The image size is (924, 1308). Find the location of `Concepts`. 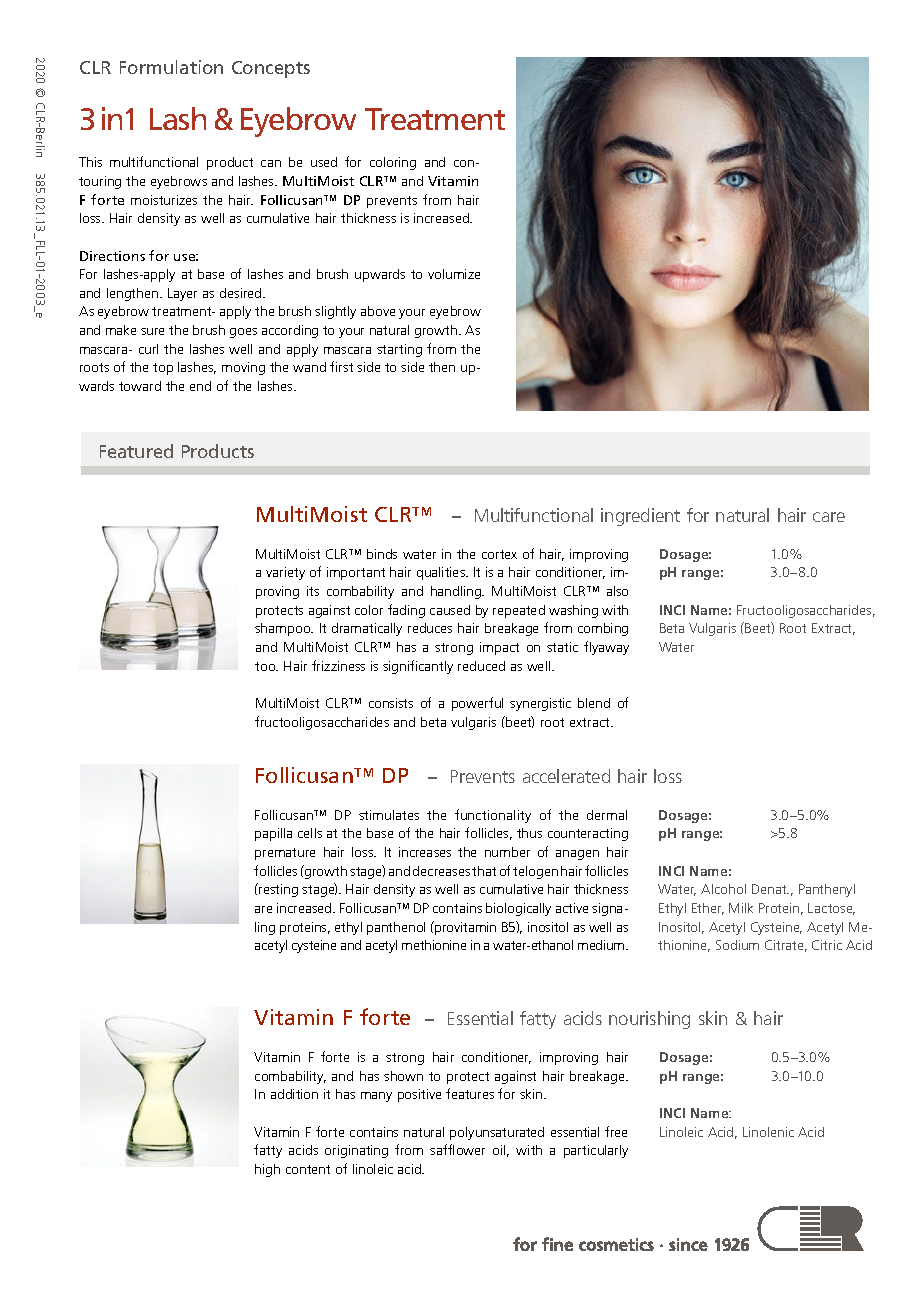

Concepts is located at coordinates (271, 69).
